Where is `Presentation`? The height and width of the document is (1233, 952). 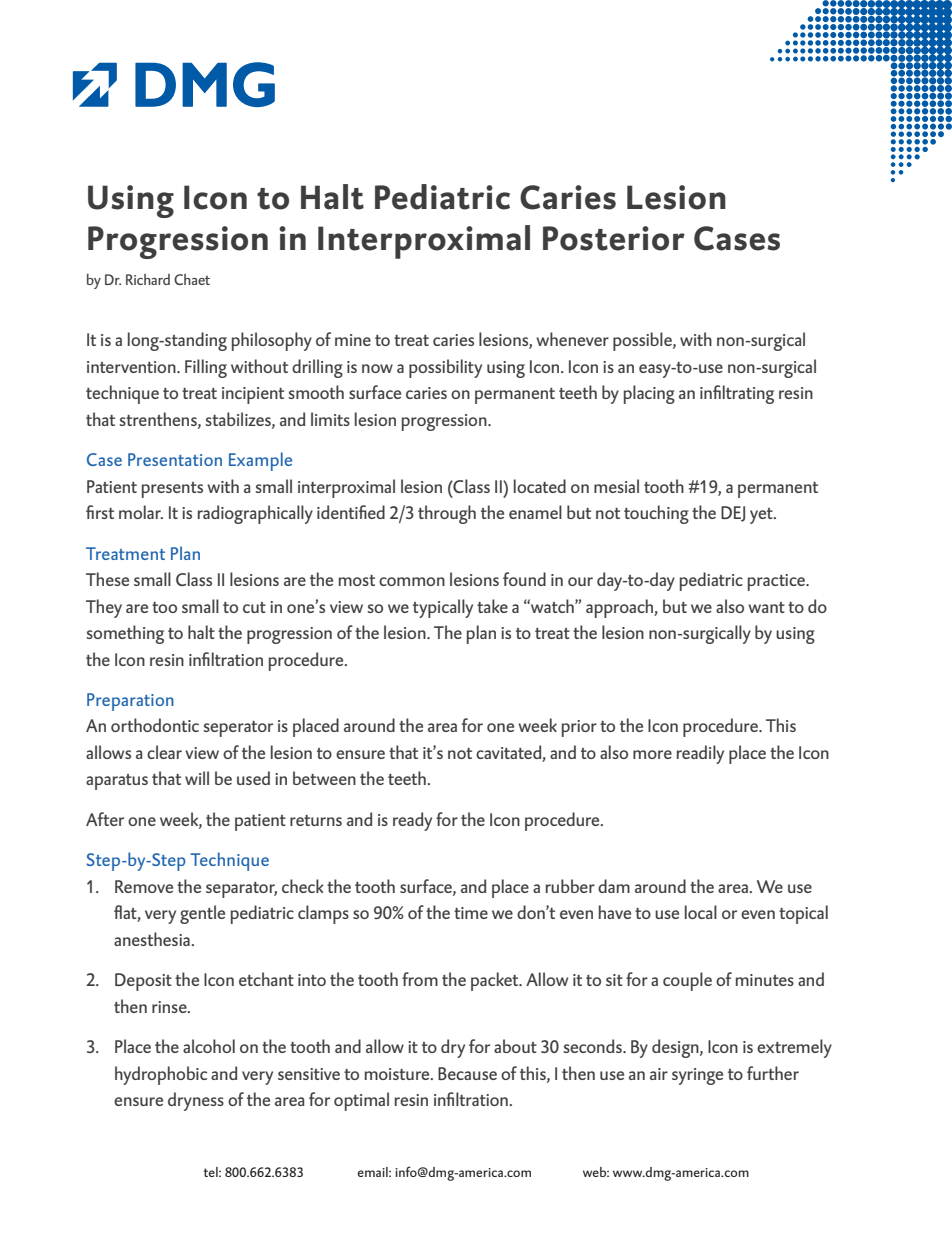
Presentation is located at coordinates (175, 459).
